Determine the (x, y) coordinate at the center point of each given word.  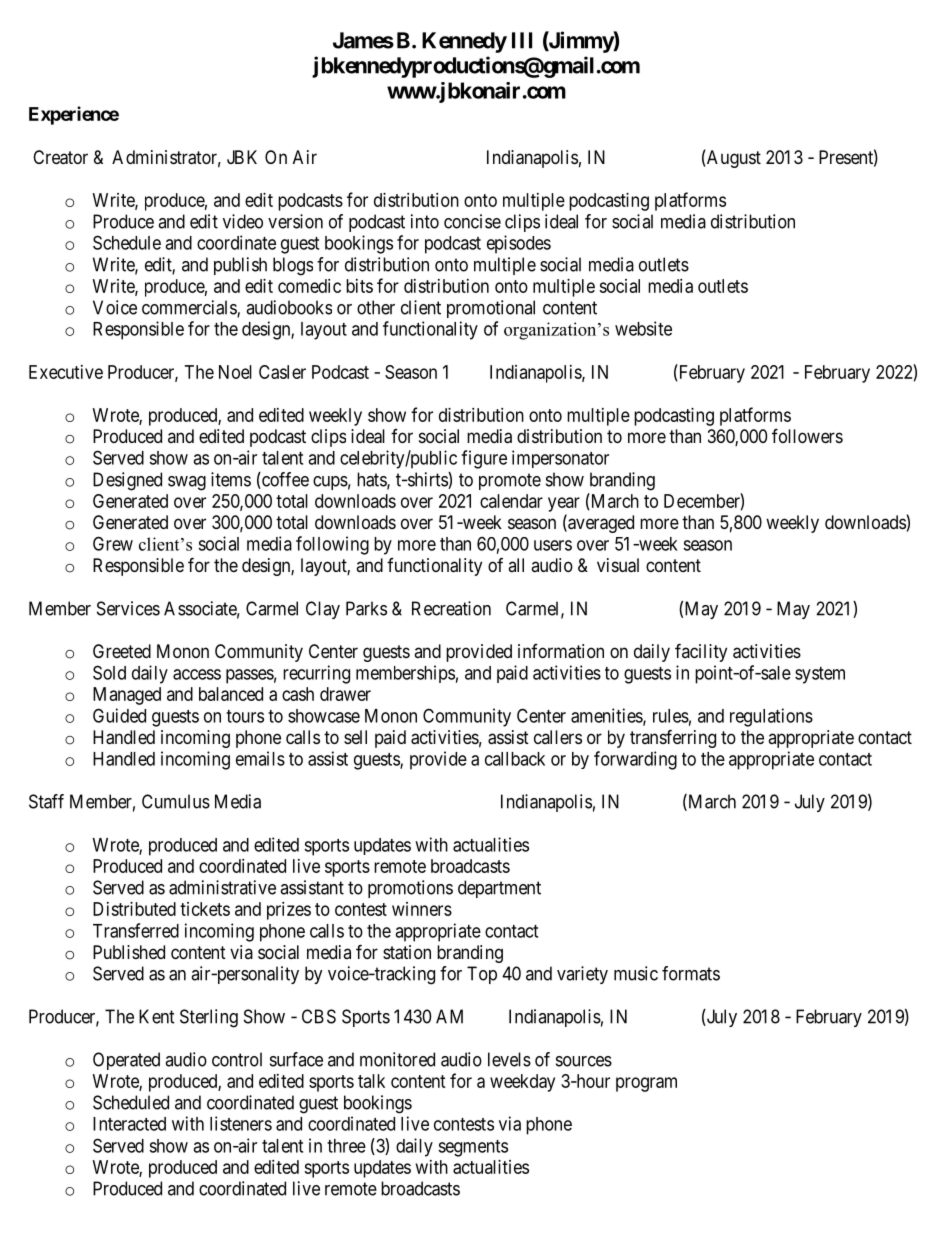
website (643, 328)
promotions (410, 889)
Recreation (451, 608)
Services (128, 608)
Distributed (134, 909)
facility (701, 652)
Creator (60, 157)
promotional (491, 309)
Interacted (129, 1124)
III (522, 40)
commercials (190, 308)
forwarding (635, 760)
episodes (519, 244)
